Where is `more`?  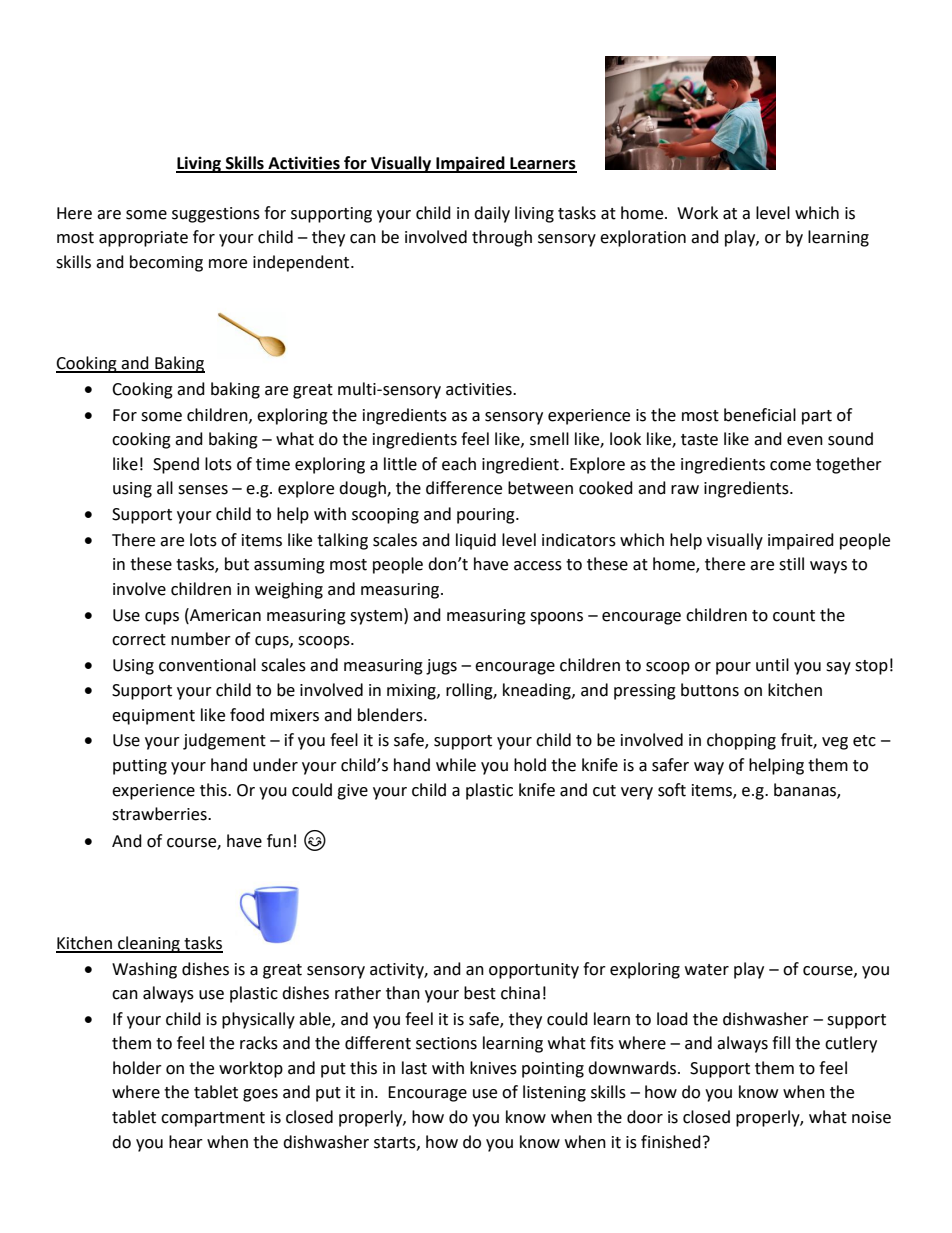
more is located at coordinates (228, 264).
